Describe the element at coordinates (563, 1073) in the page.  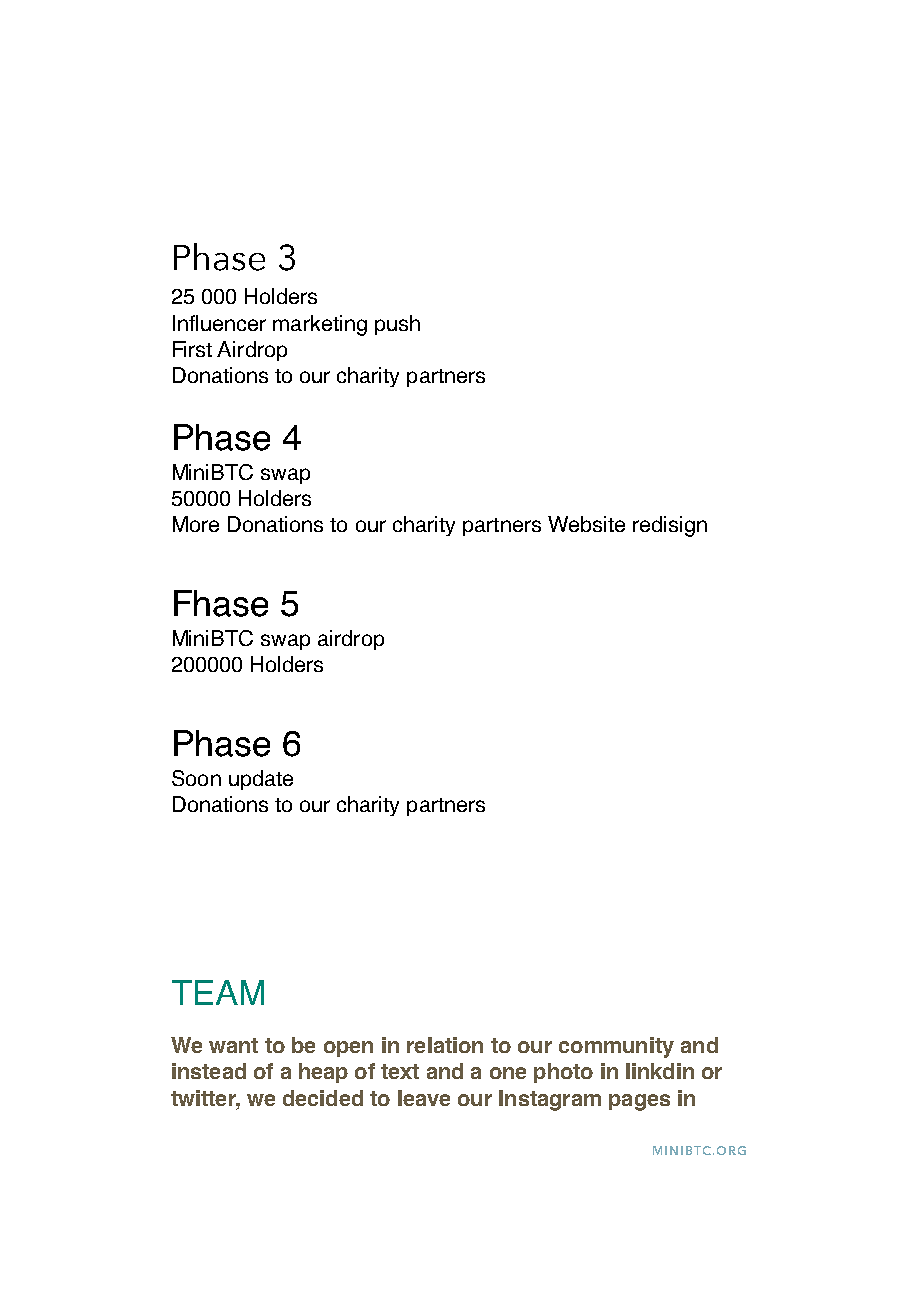
I see `photo` at that location.
